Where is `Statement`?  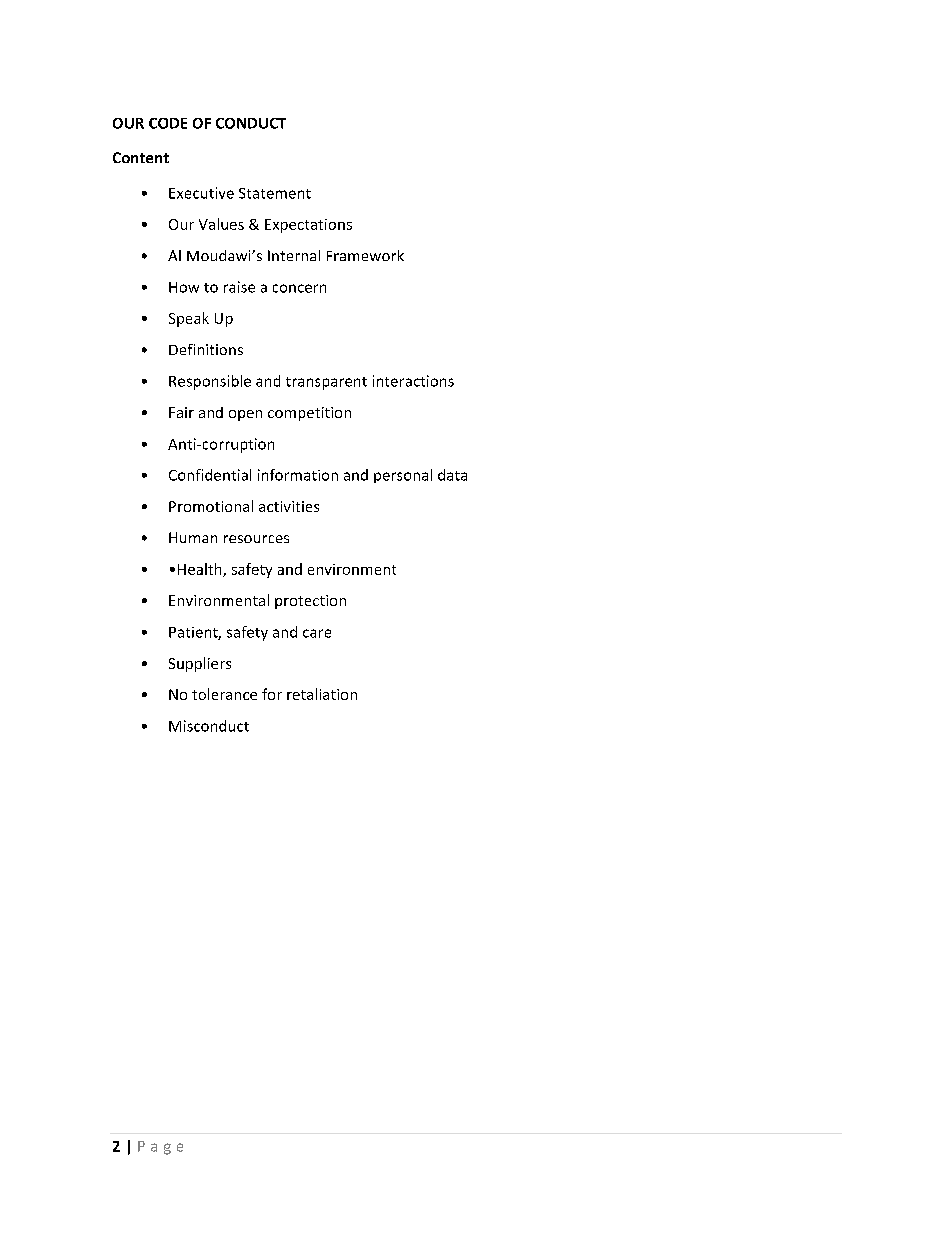 Statement is located at coordinates (275, 193).
